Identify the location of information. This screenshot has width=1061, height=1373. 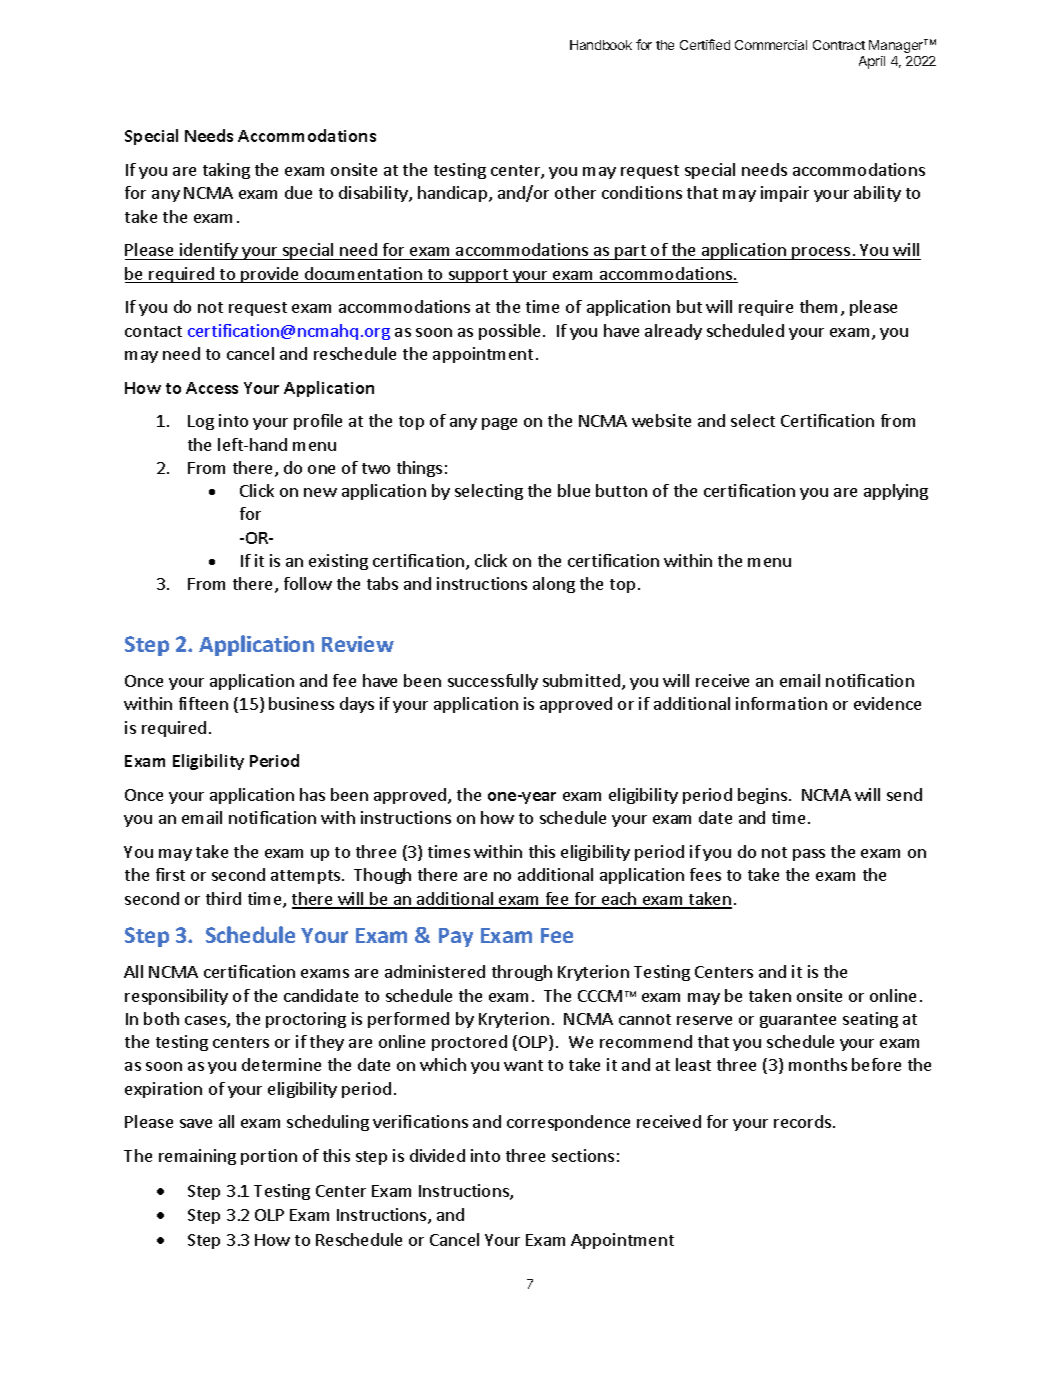
(781, 703).
